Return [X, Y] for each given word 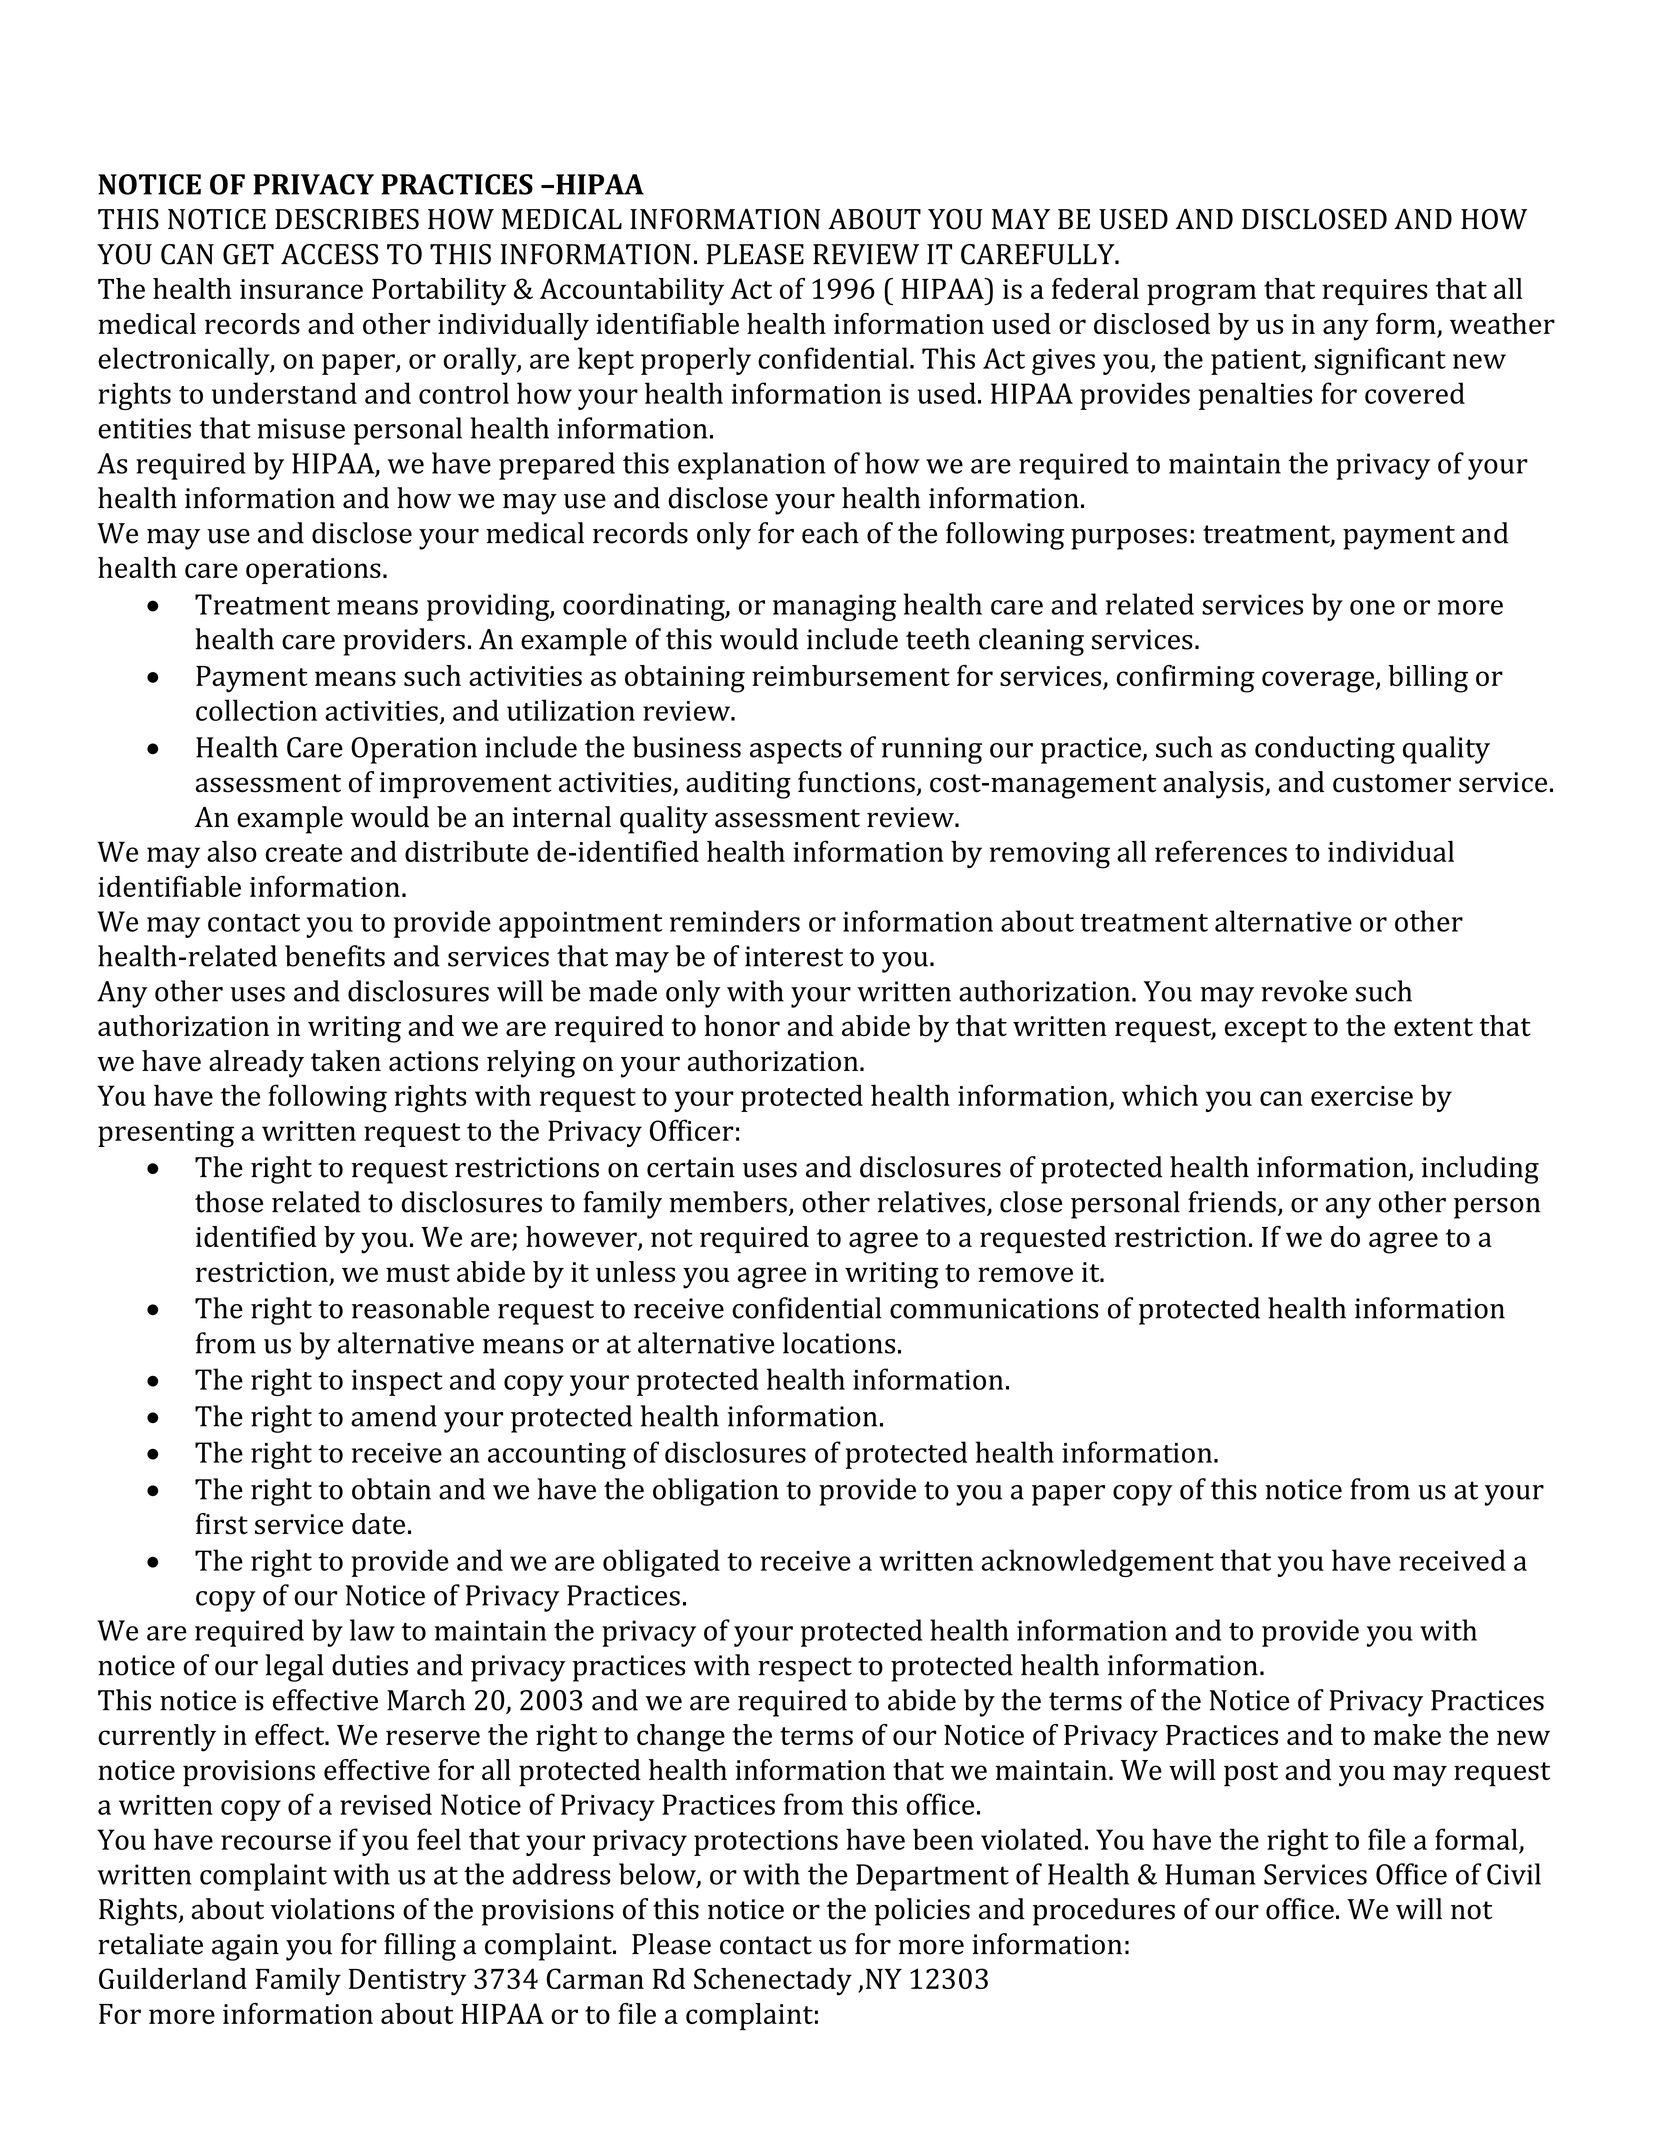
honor [742, 1026]
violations [332, 1909]
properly [696, 361]
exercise [1362, 1096]
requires [1374, 292]
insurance [301, 289]
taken [346, 1061]
